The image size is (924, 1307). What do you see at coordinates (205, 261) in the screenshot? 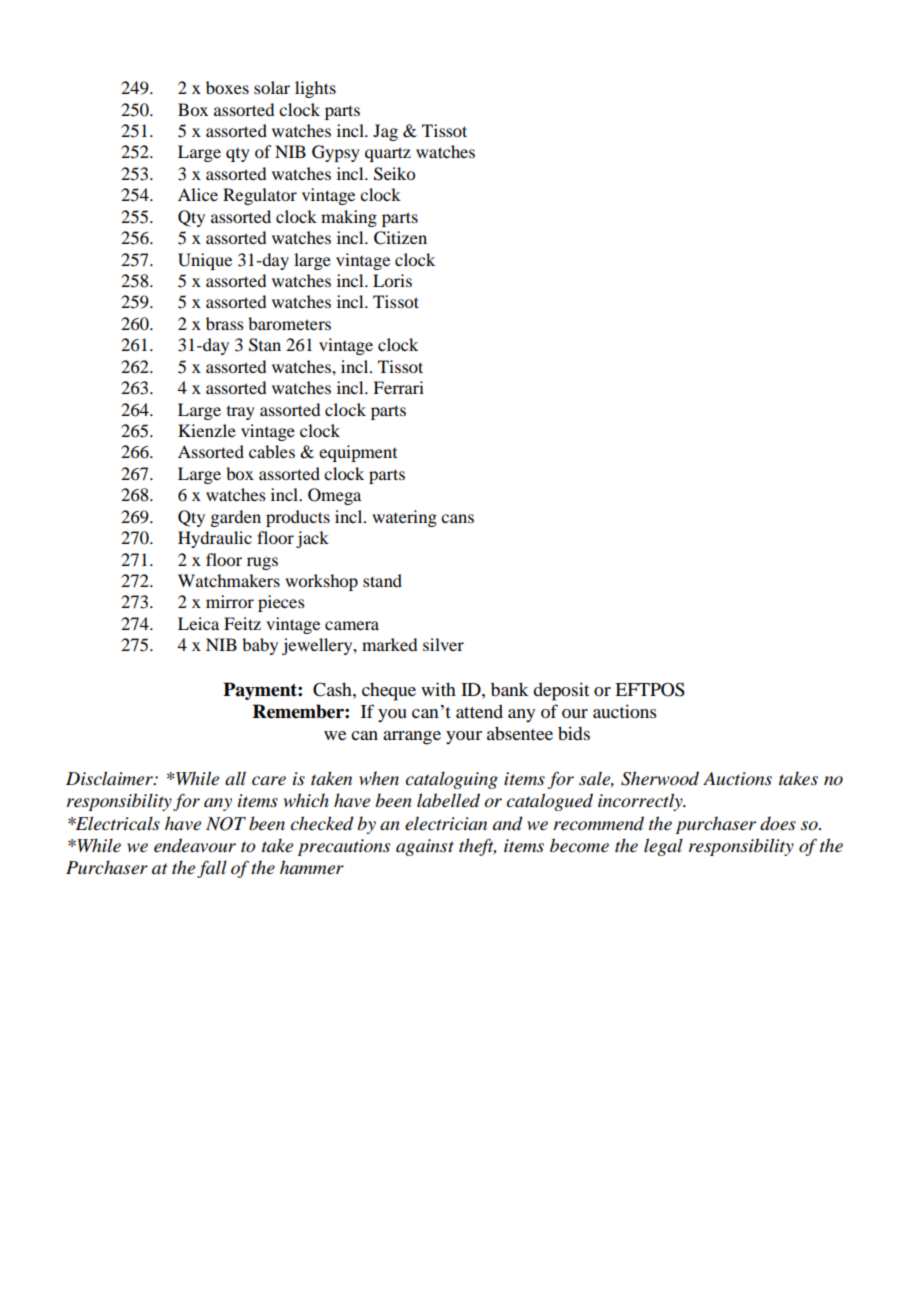
I see `Unique` at bounding box center [205, 261].
